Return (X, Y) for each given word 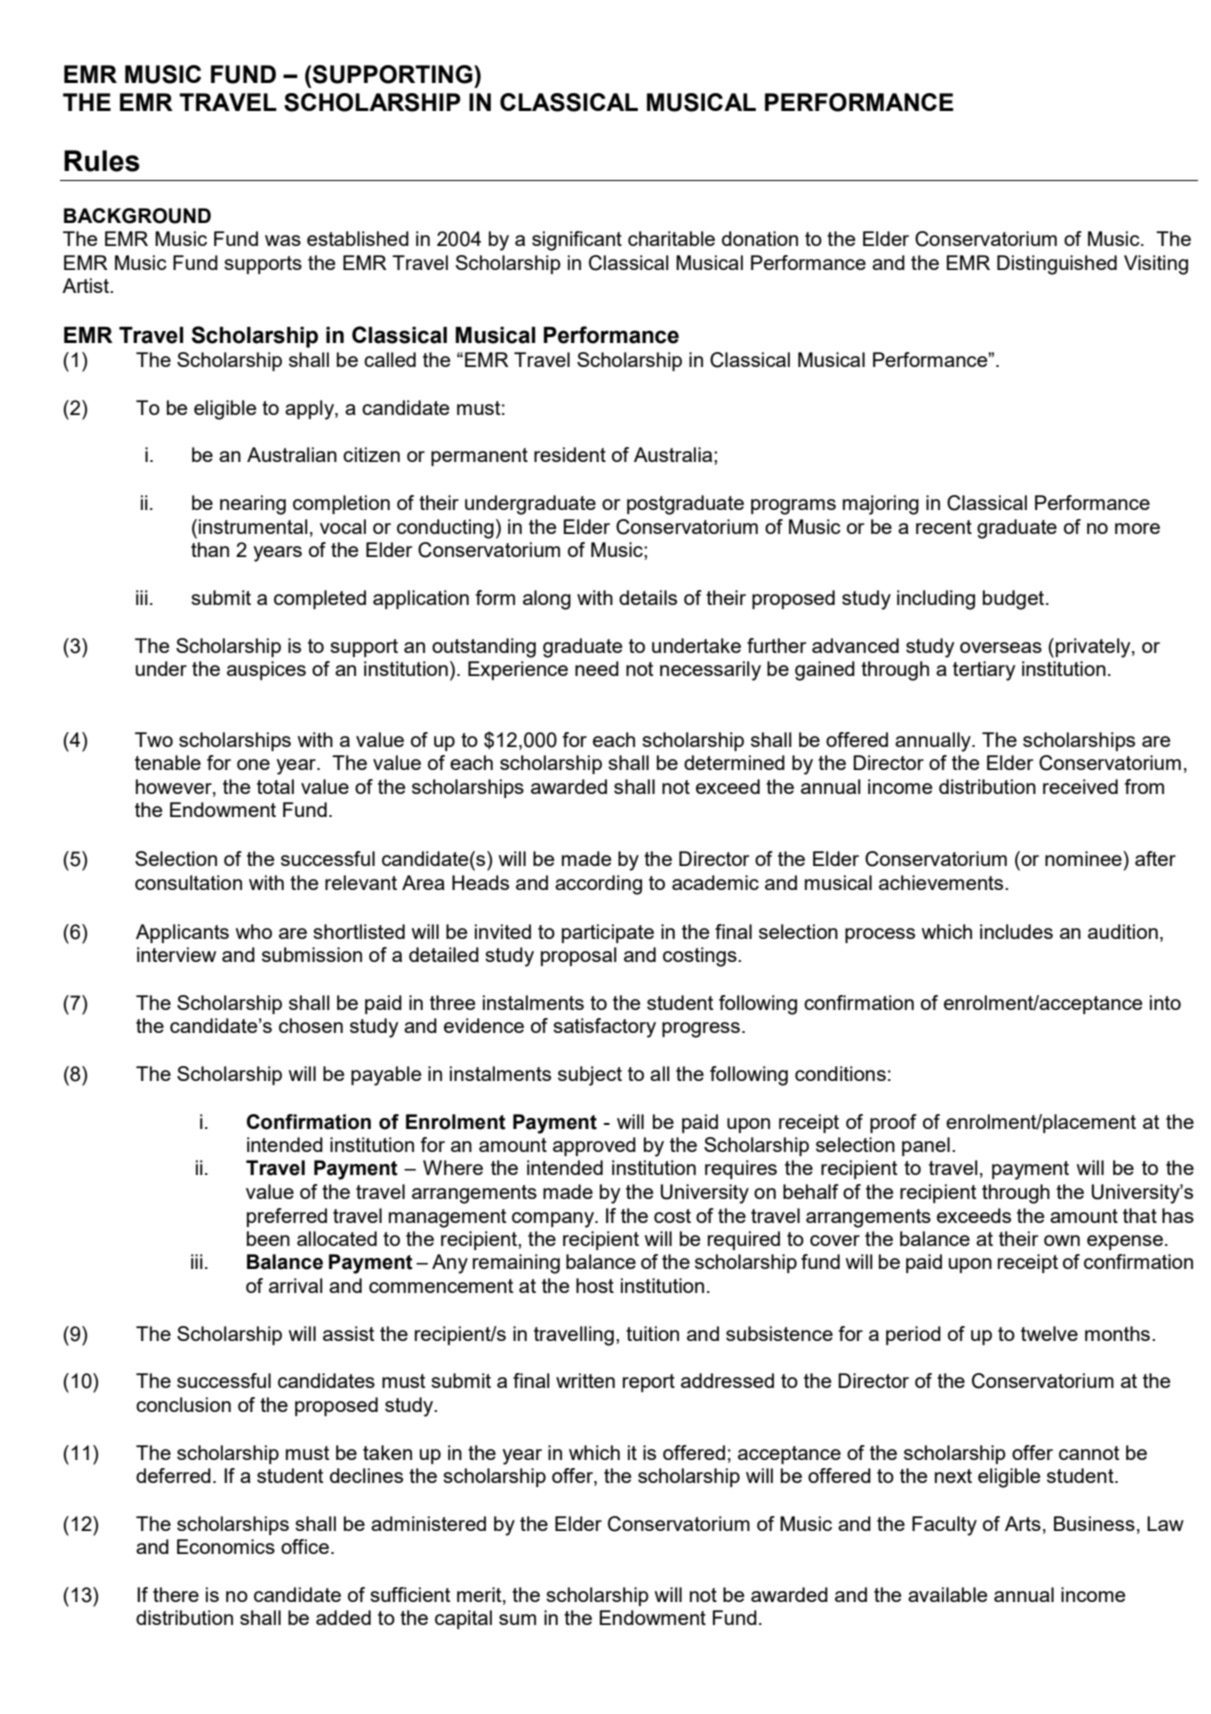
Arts (1023, 1523)
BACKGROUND (137, 216)
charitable (671, 238)
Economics (226, 1546)
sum (517, 1619)
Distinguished (1057, 265)
